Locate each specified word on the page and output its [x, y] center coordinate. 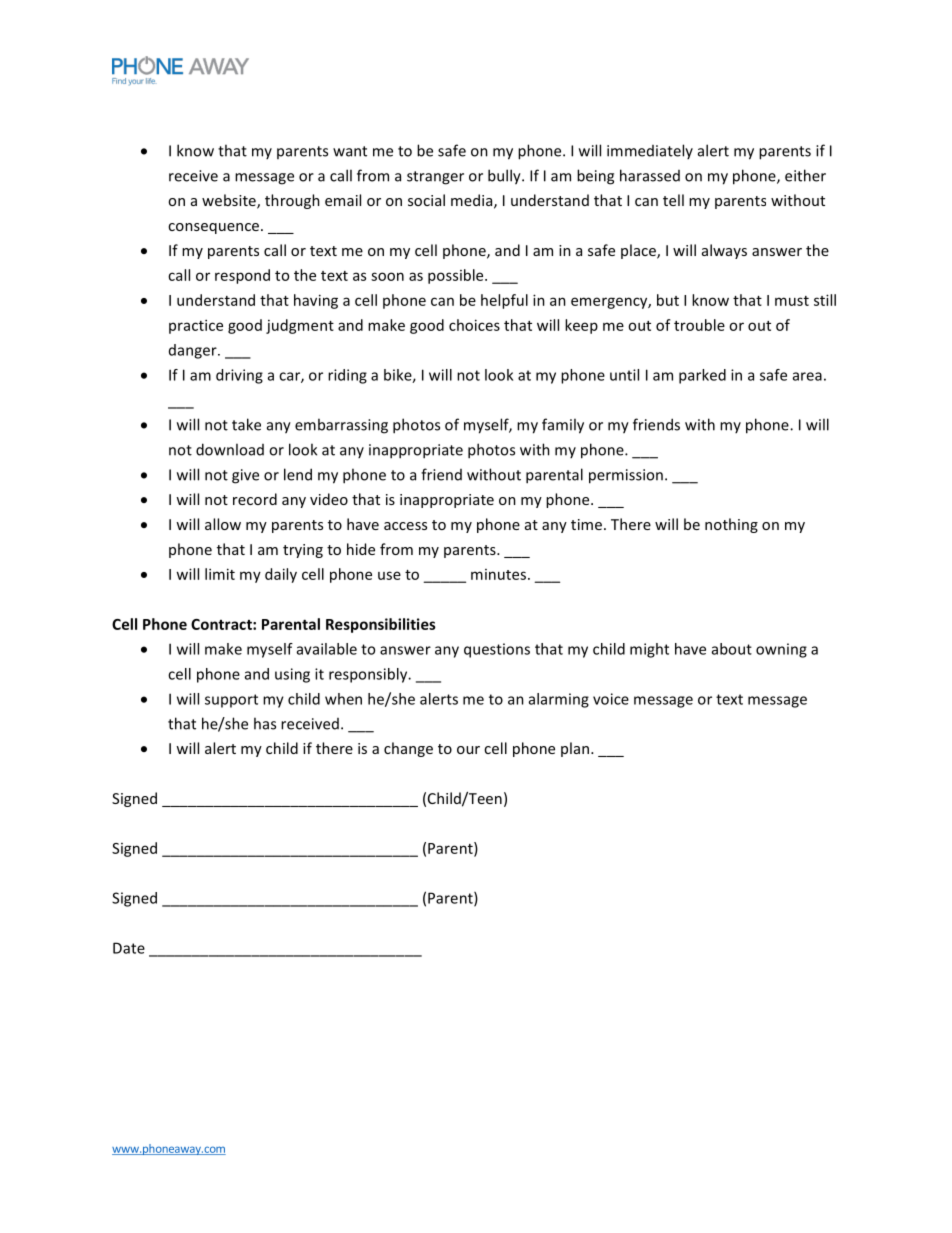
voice [611, 699]
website [230, 201]
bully [505, 177]
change [408, 749]
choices [474, 325]
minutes [498, 574]
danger [194, 351]
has [265, 723]
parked [702, 376]
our [468, 750]
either [805, 175]
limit [220, 574]
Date [129, 948]
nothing [731, 525]
